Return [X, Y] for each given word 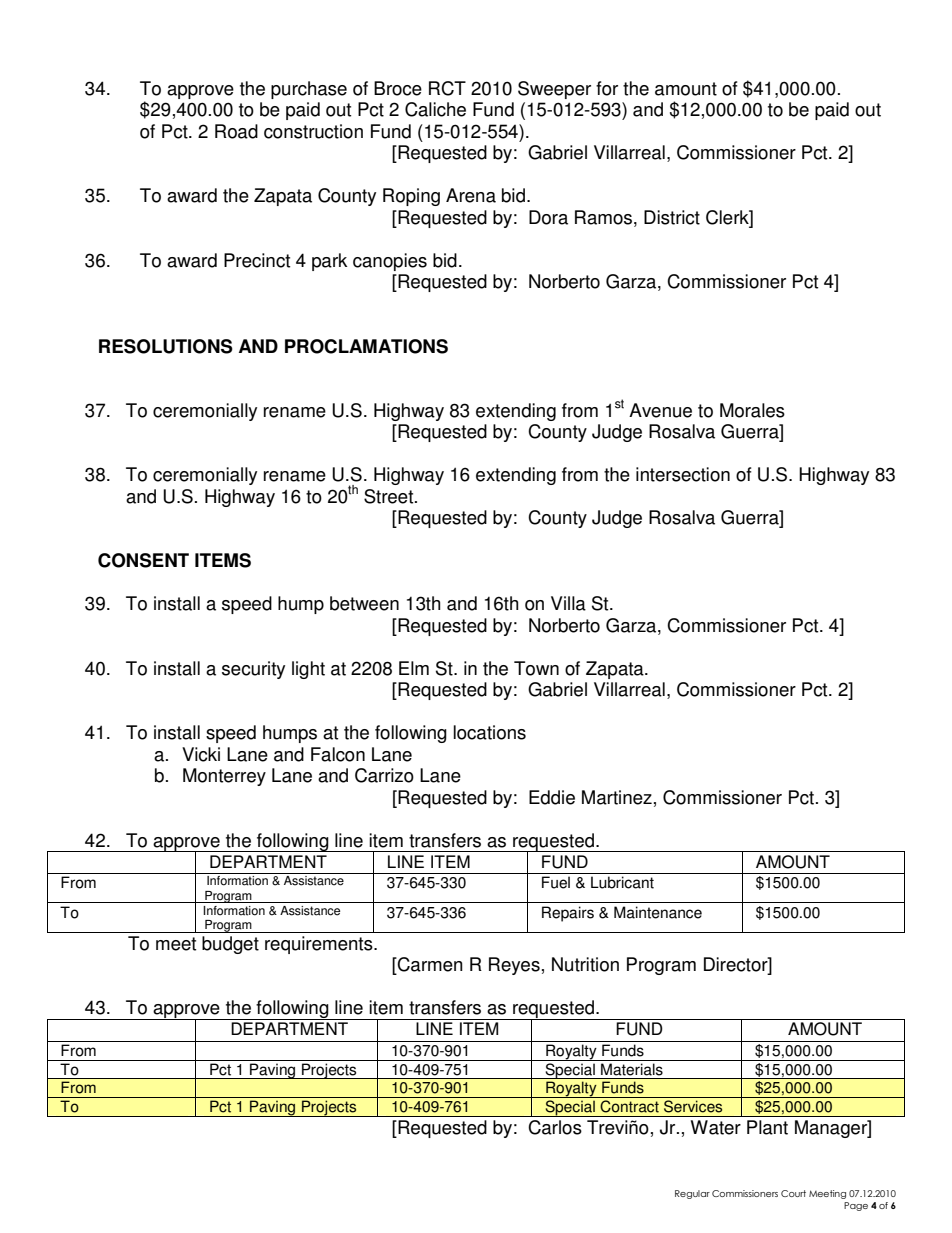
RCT [447, 88]
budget [230, 945]
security [253, 670]
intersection [683, 474]
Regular [692, 1194]
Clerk [728, 218]
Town [536, 668]
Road [236, 131]
